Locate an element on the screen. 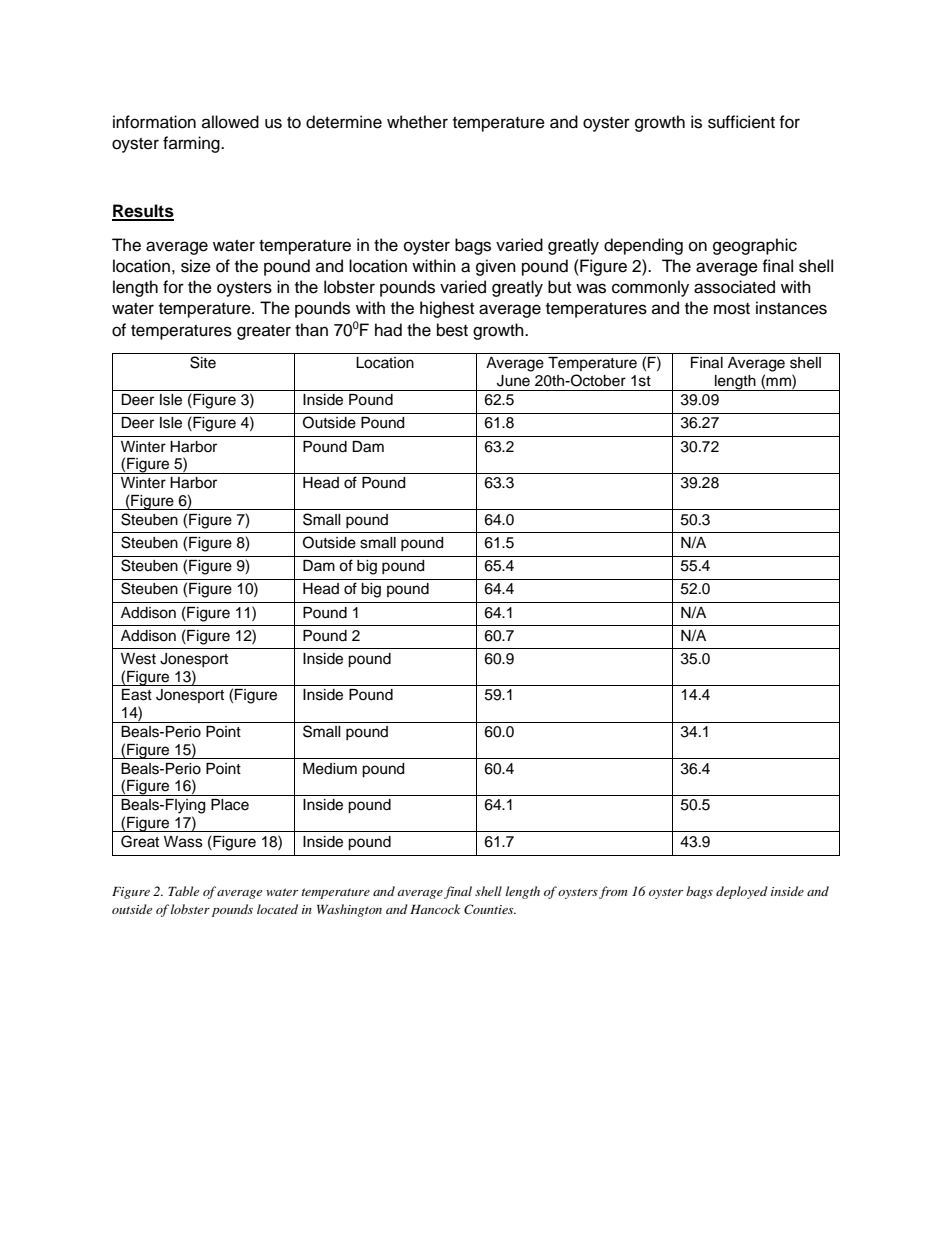 This screenshot has height=1233, width=952. Medium is located at coordinates (330, 769).
